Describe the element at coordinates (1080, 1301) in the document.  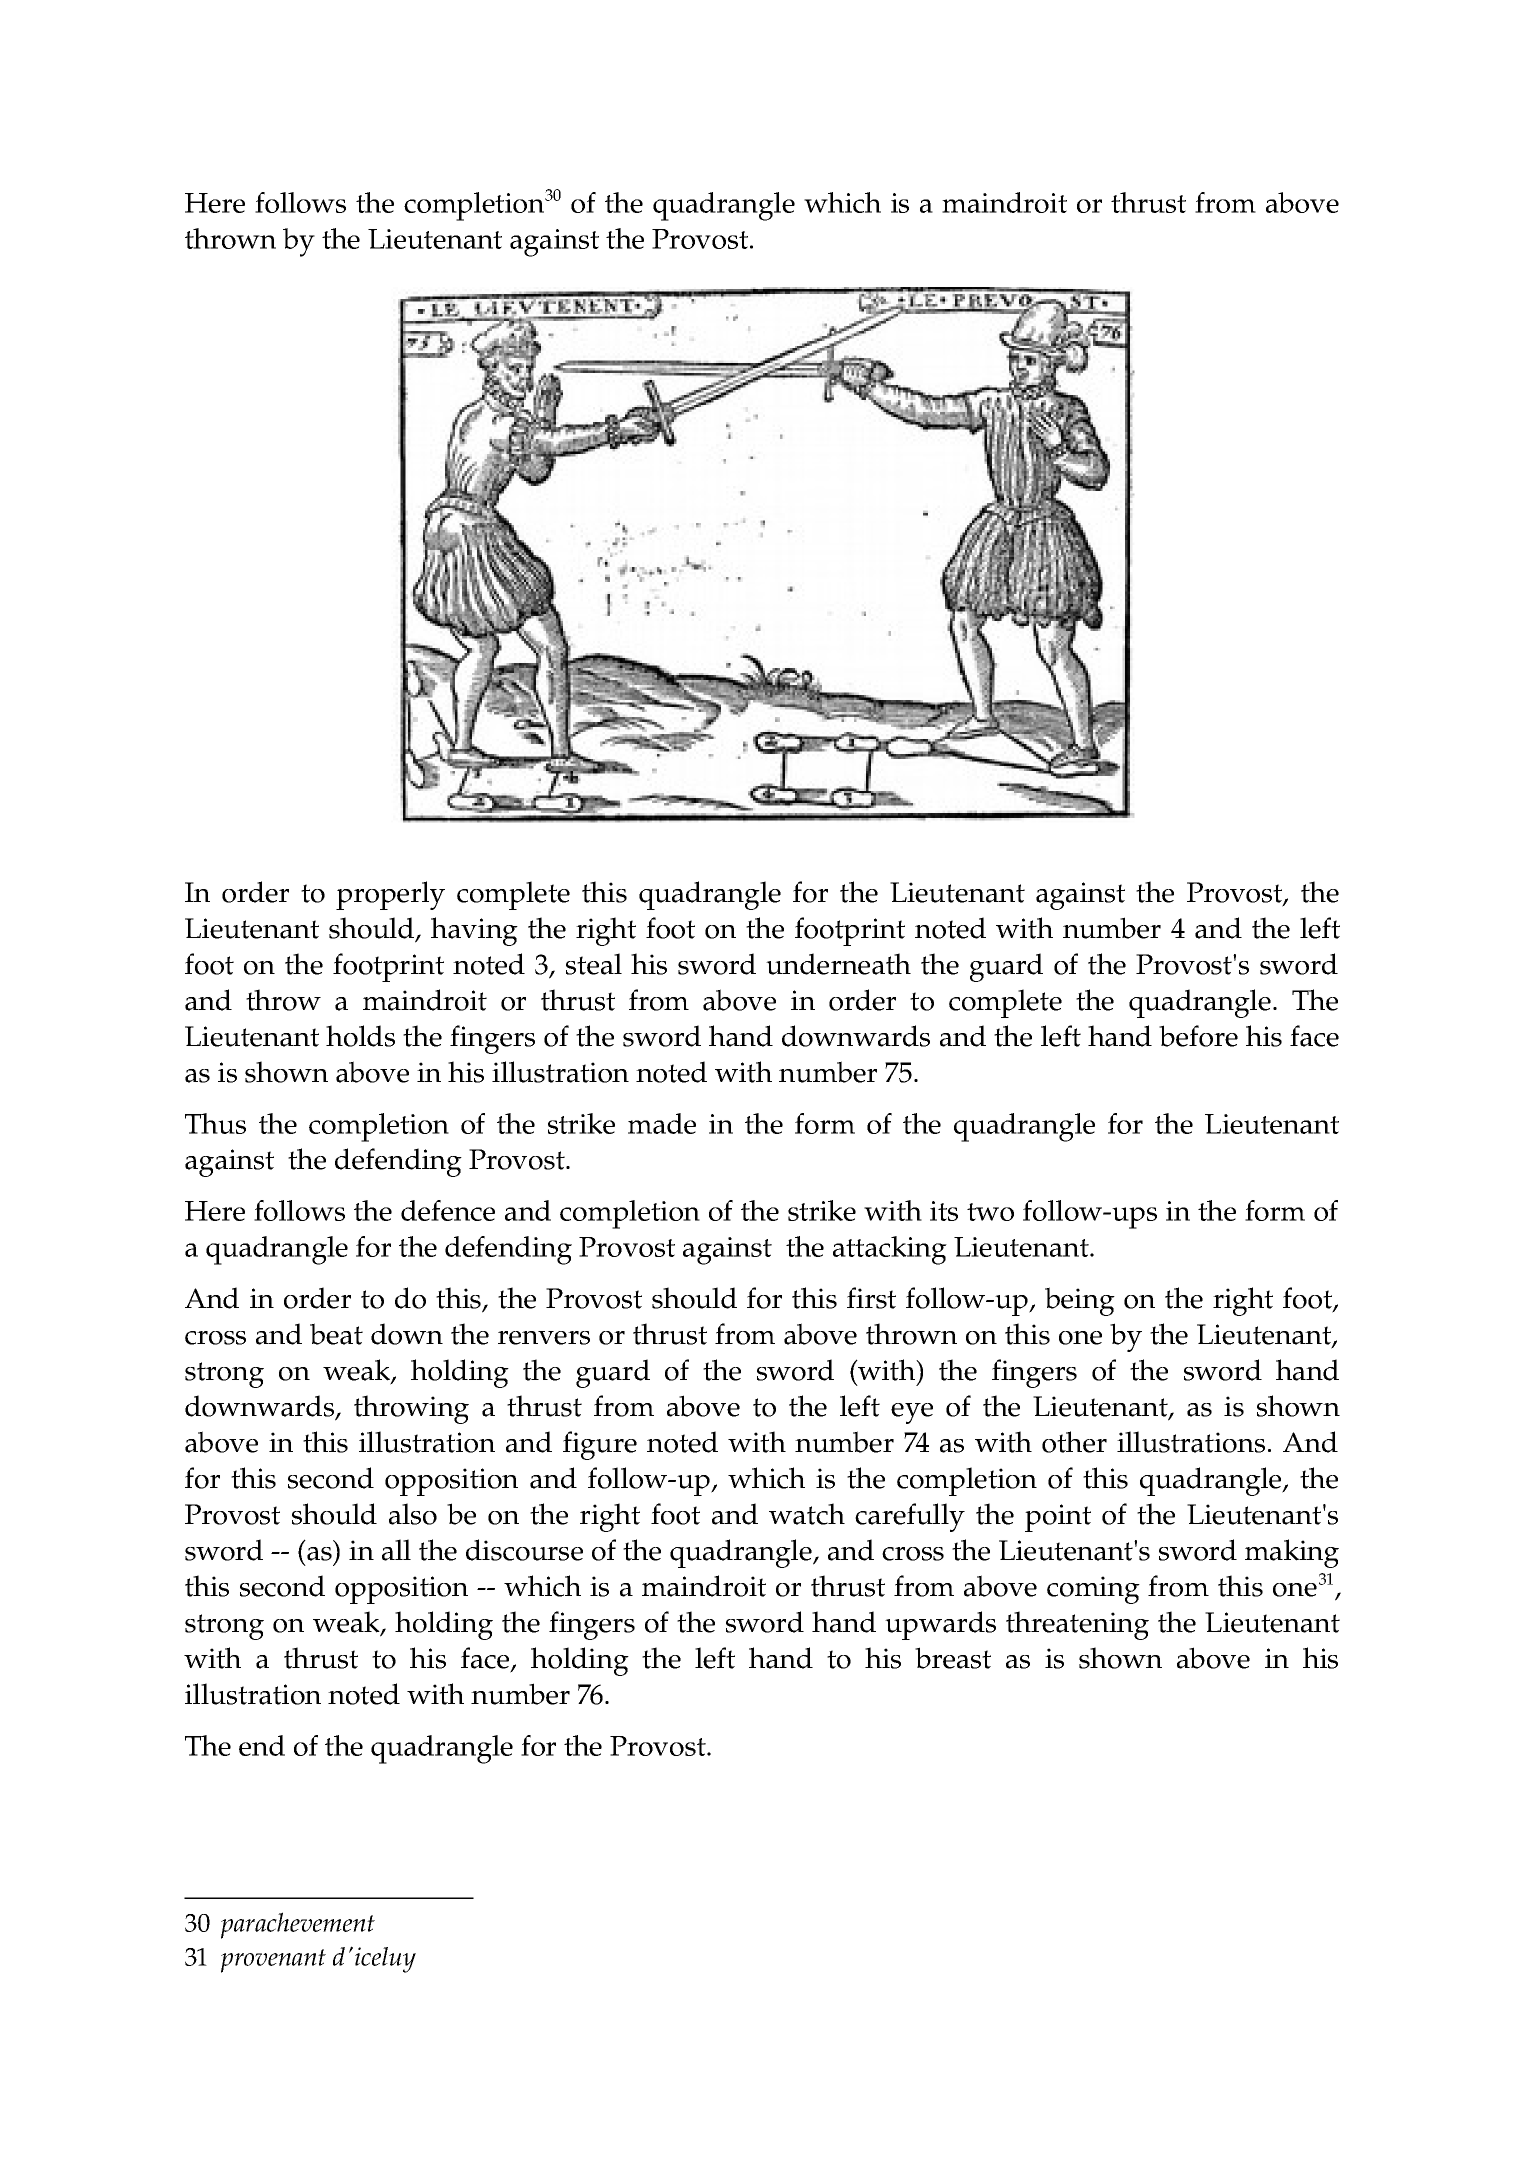
I see `being` at that location.
